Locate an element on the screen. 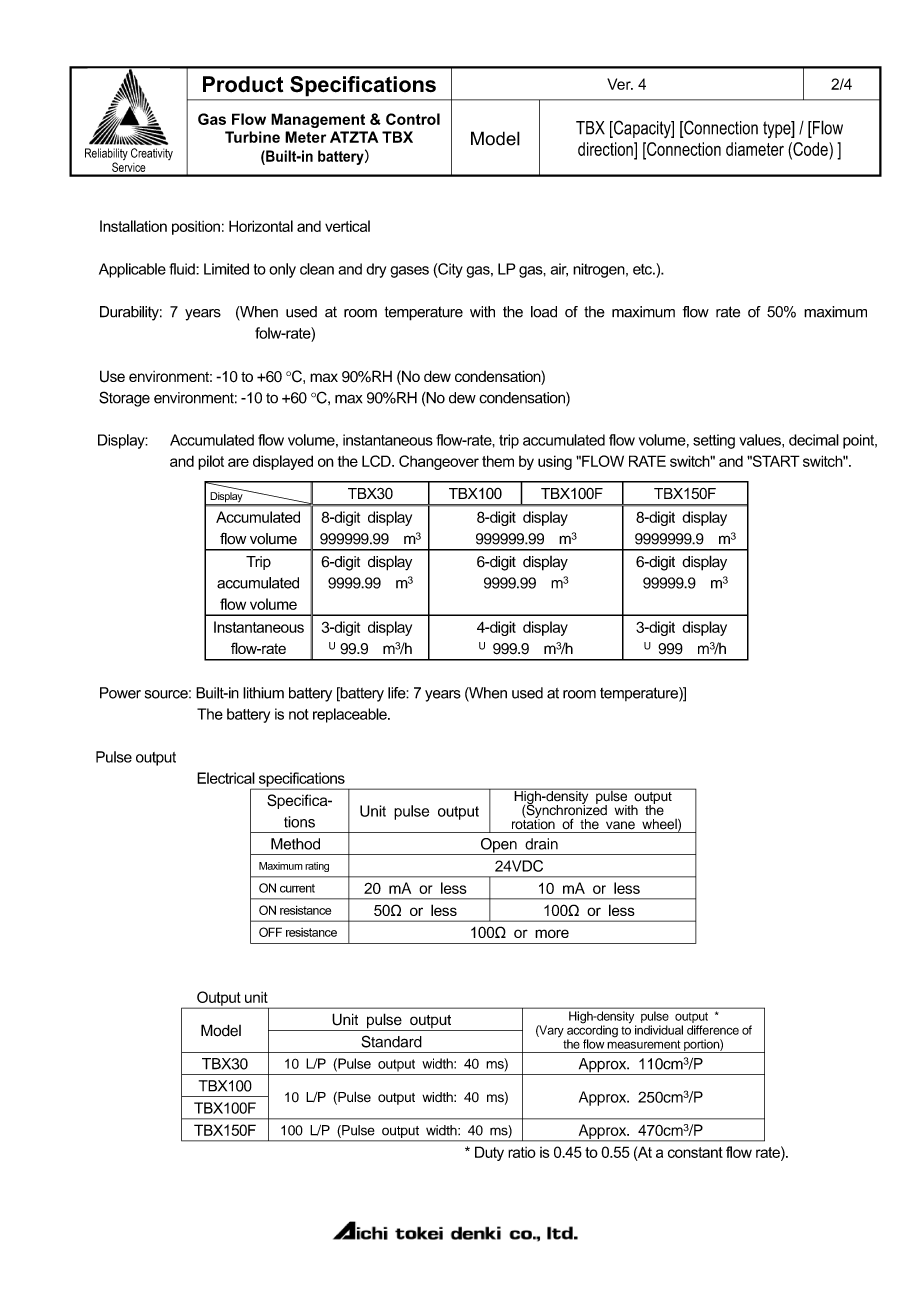 This screenshot has height=1308, width=924. direction is located at coordinates (606, 149).
